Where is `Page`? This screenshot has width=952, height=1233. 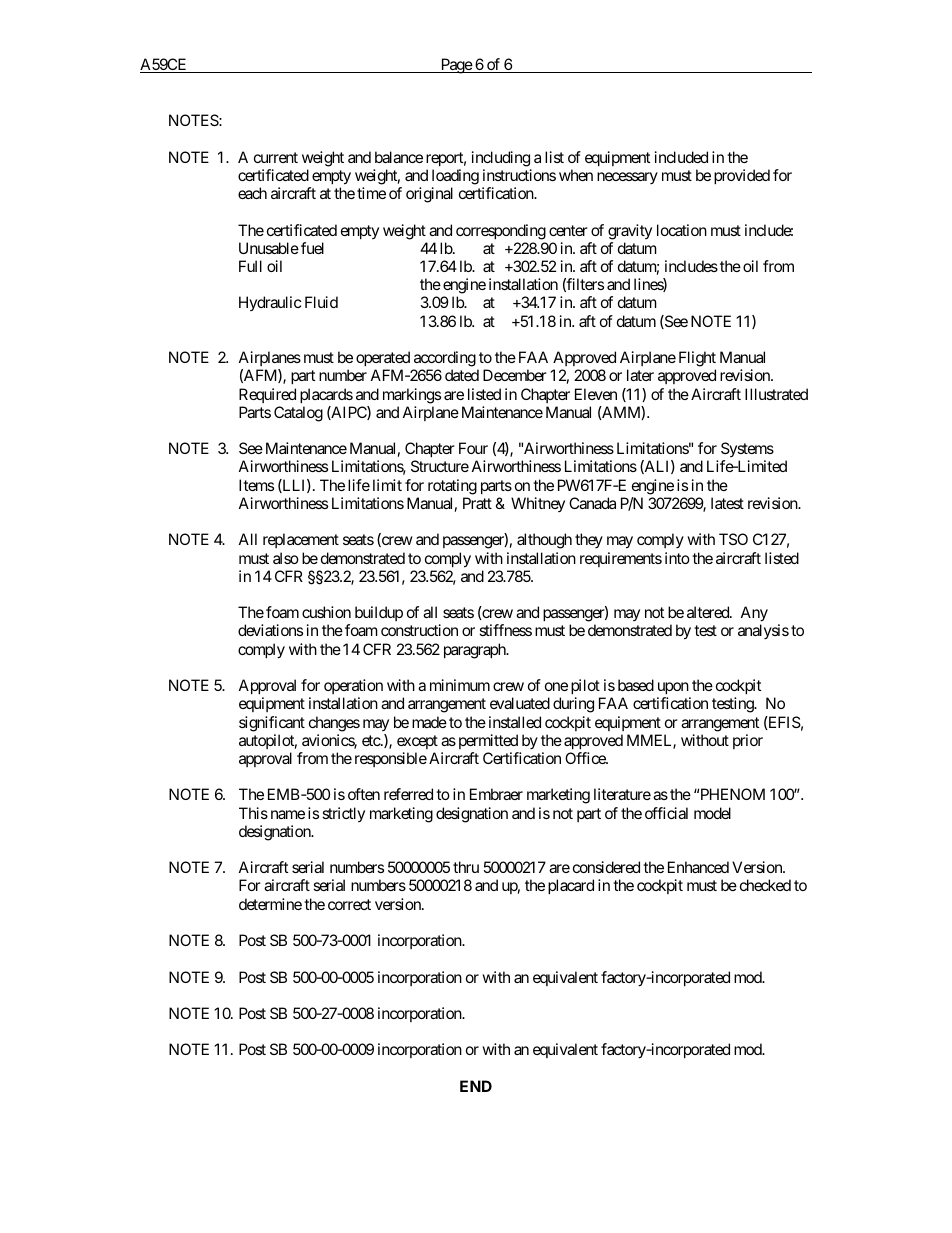 Page is located at coordinates (455, 66).
